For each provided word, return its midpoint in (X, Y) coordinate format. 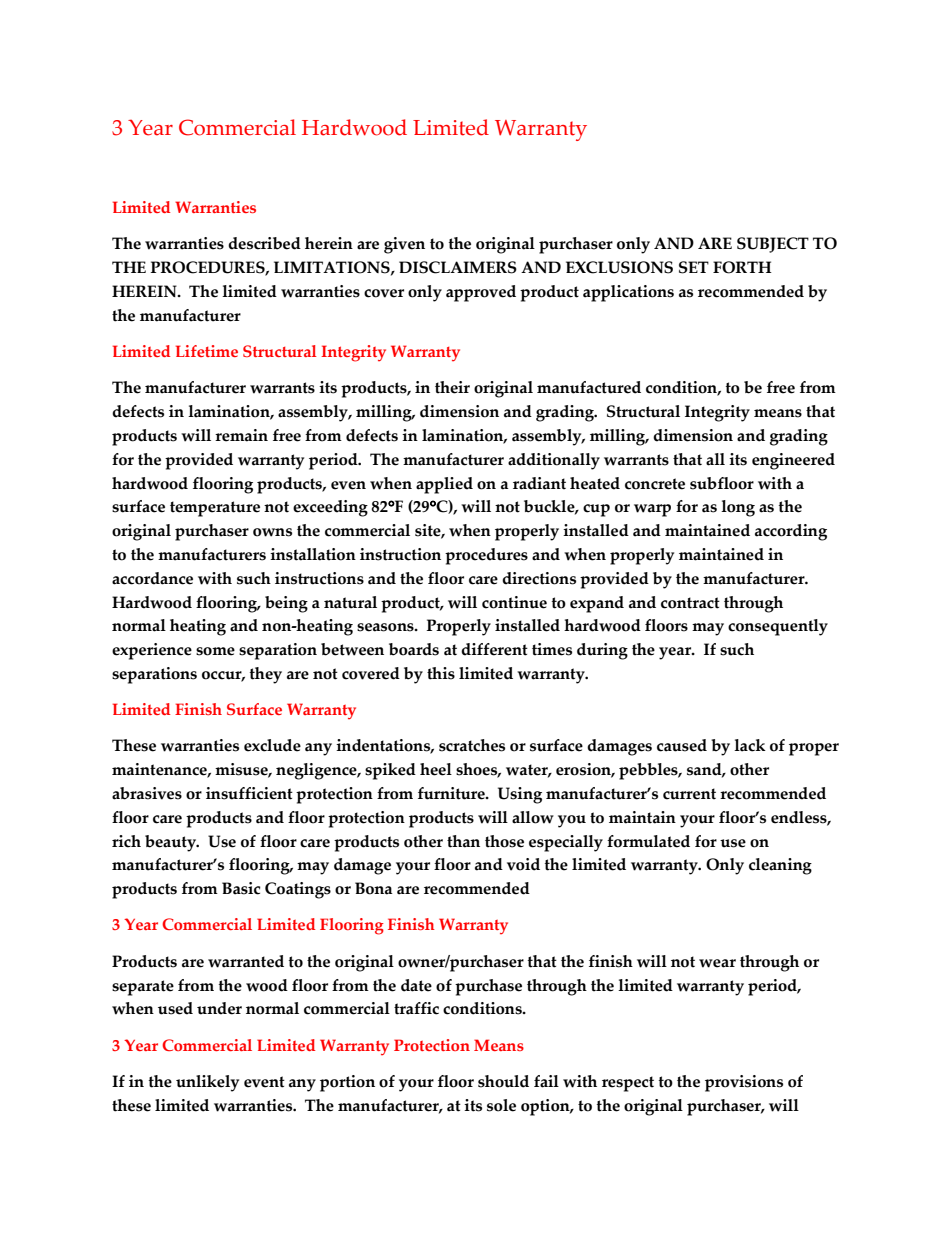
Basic (241, 888)
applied (444, 485)
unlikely (207, 1083)
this (441, 673)
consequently (778, 627)
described (264, 243)
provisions (744, 1083)
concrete (655, 484)
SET (694, 267)
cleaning (780, 866)
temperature (215, 509)
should (503, 1081)
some (215, 651)
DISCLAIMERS (458, 267)
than (463, 841)
